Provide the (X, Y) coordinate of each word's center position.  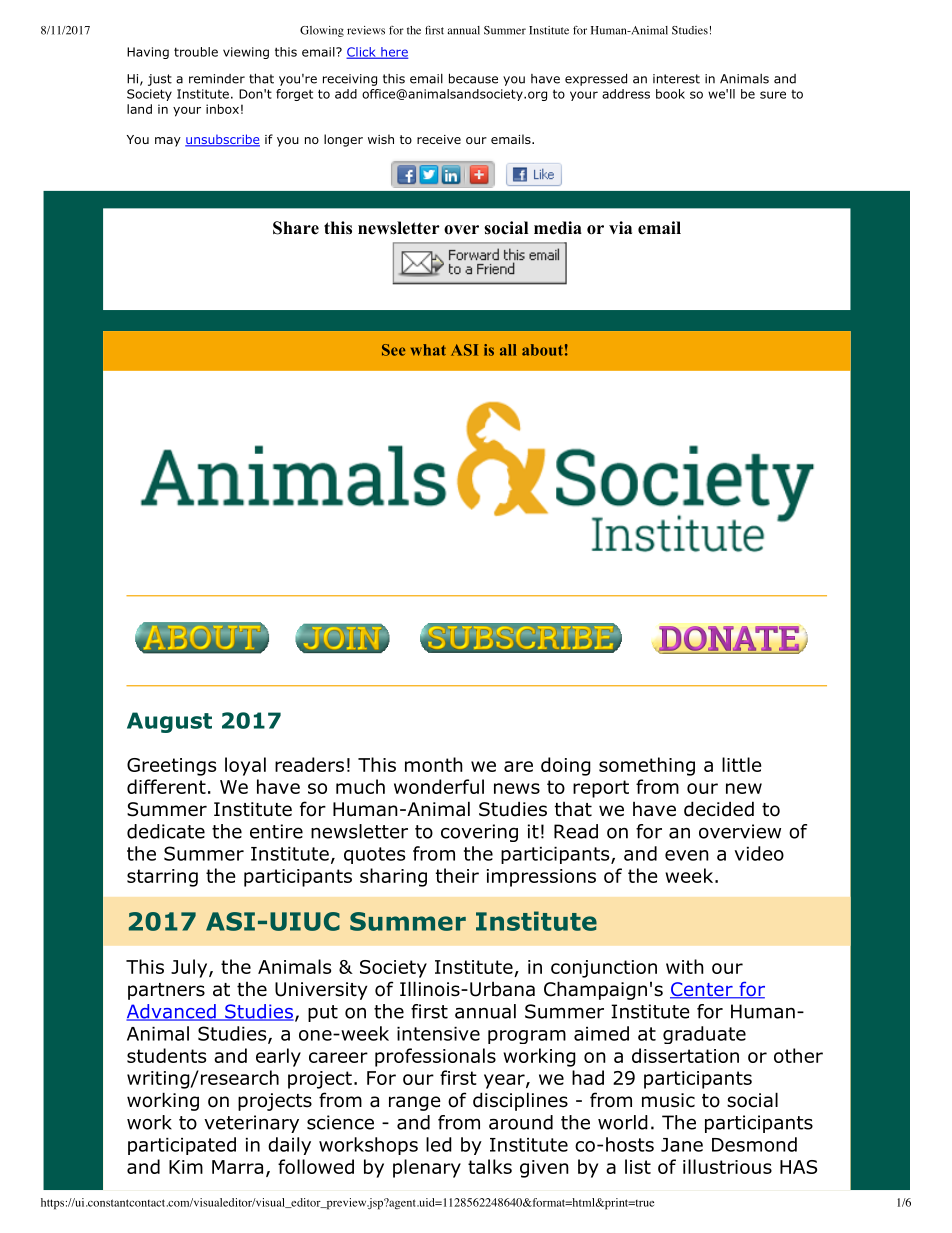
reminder (217, 79)
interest (676, 79)
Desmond (754, 1144)
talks (490, 1166)
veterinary (251, 1124)
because (473, 78)
